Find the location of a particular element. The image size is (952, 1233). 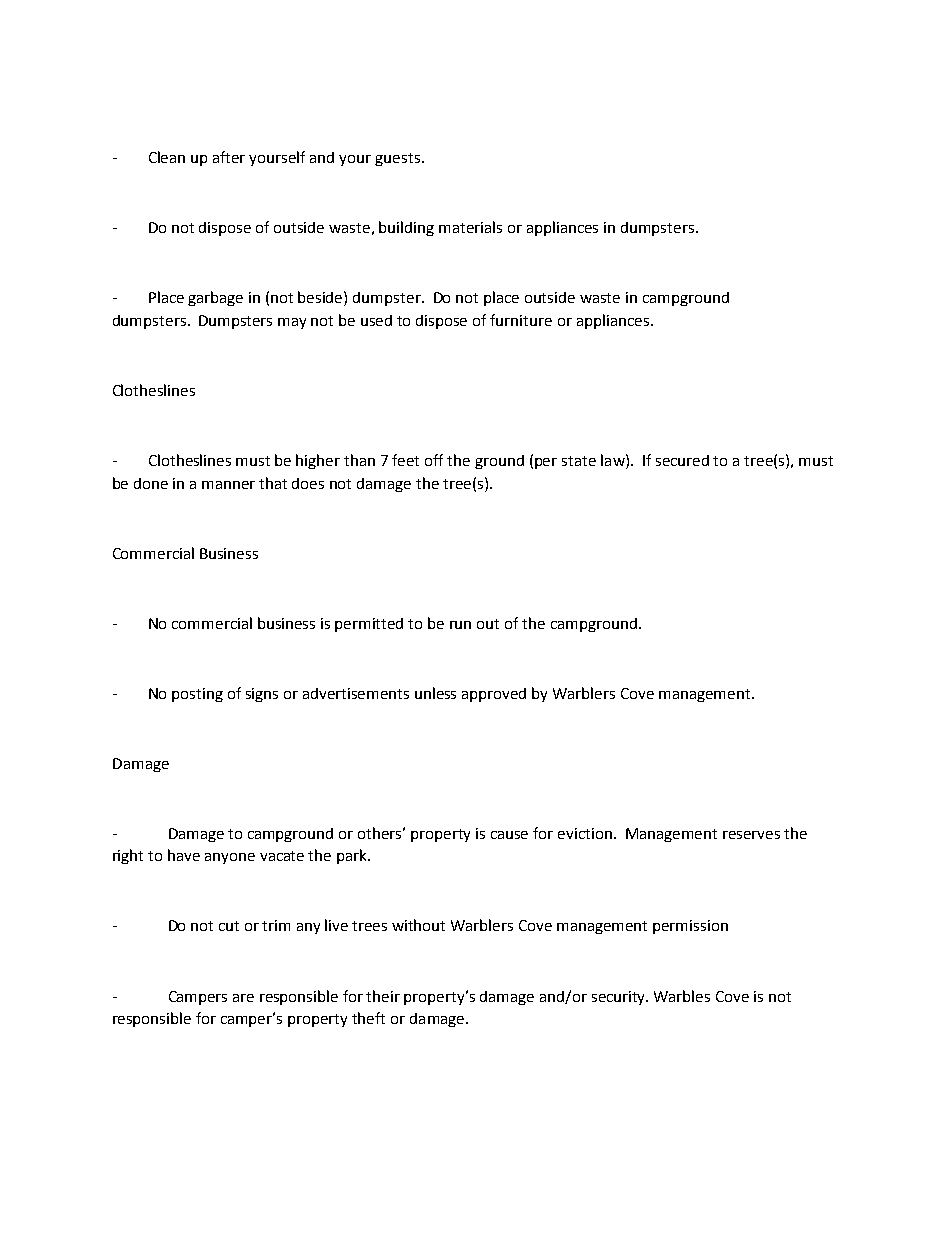

cause is located at coordinates (509, 835).
